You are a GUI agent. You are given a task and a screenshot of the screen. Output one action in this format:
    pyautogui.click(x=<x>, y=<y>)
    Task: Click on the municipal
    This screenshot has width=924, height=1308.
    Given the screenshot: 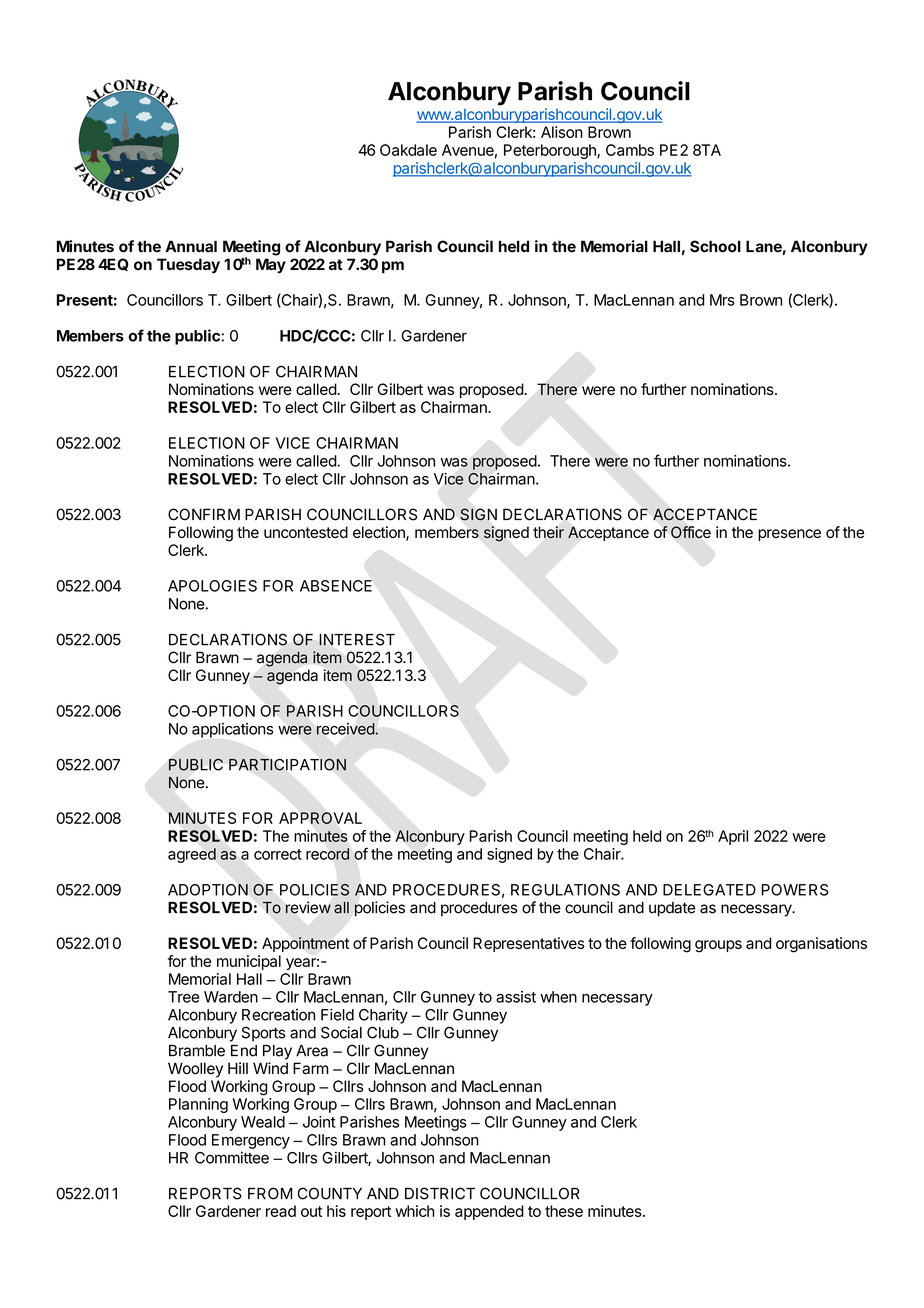 What is the action you would take?
    pyautogui.click(x=249, y=962)
